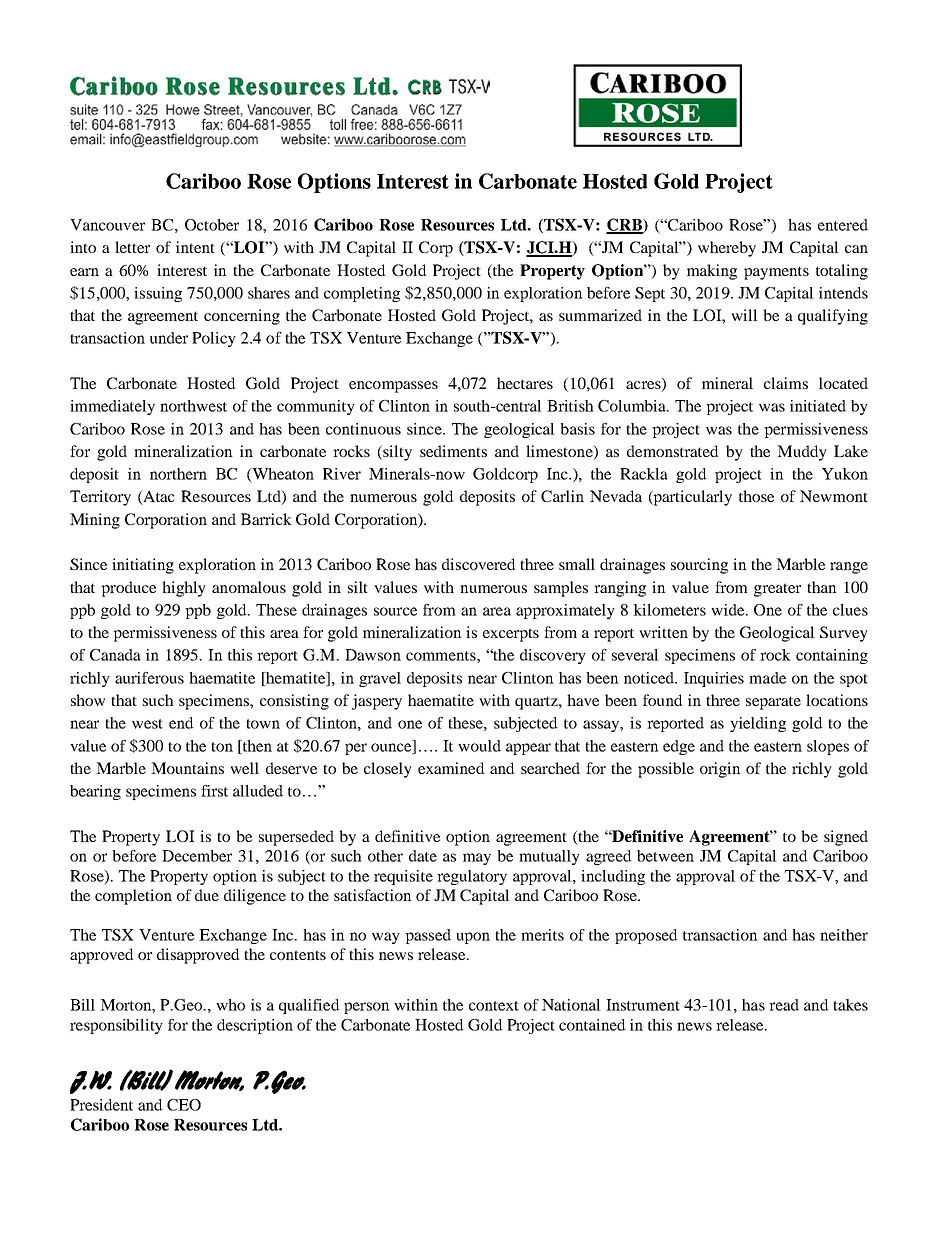  What do you see at coordinates (453, 451) in the document?
I see `sediments` at bounding box center [453, 451].
